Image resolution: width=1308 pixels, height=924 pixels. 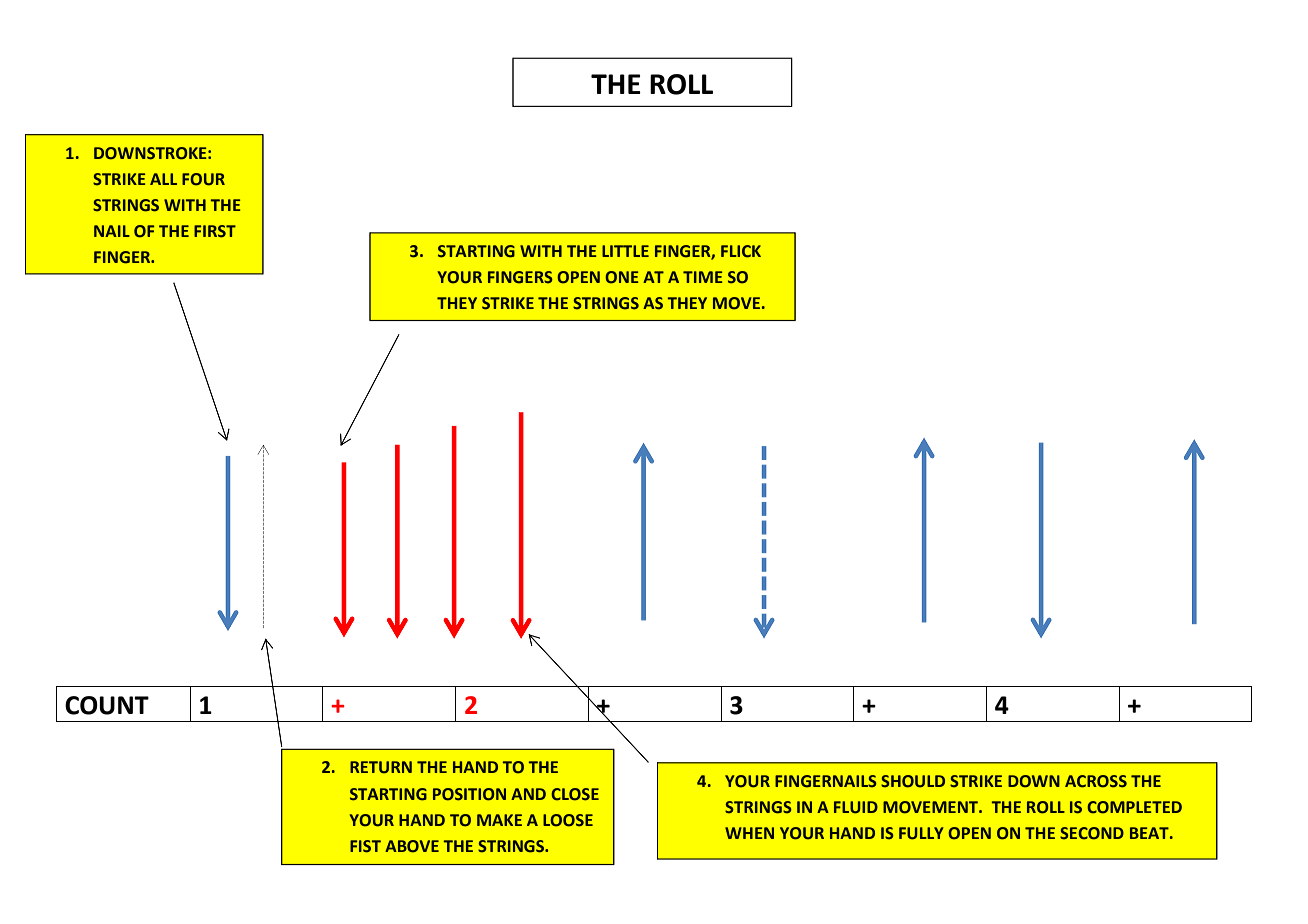 What do you see at coordinates (622, 277) in the document?
I see `ONE` at bounding box center [622, 277].
